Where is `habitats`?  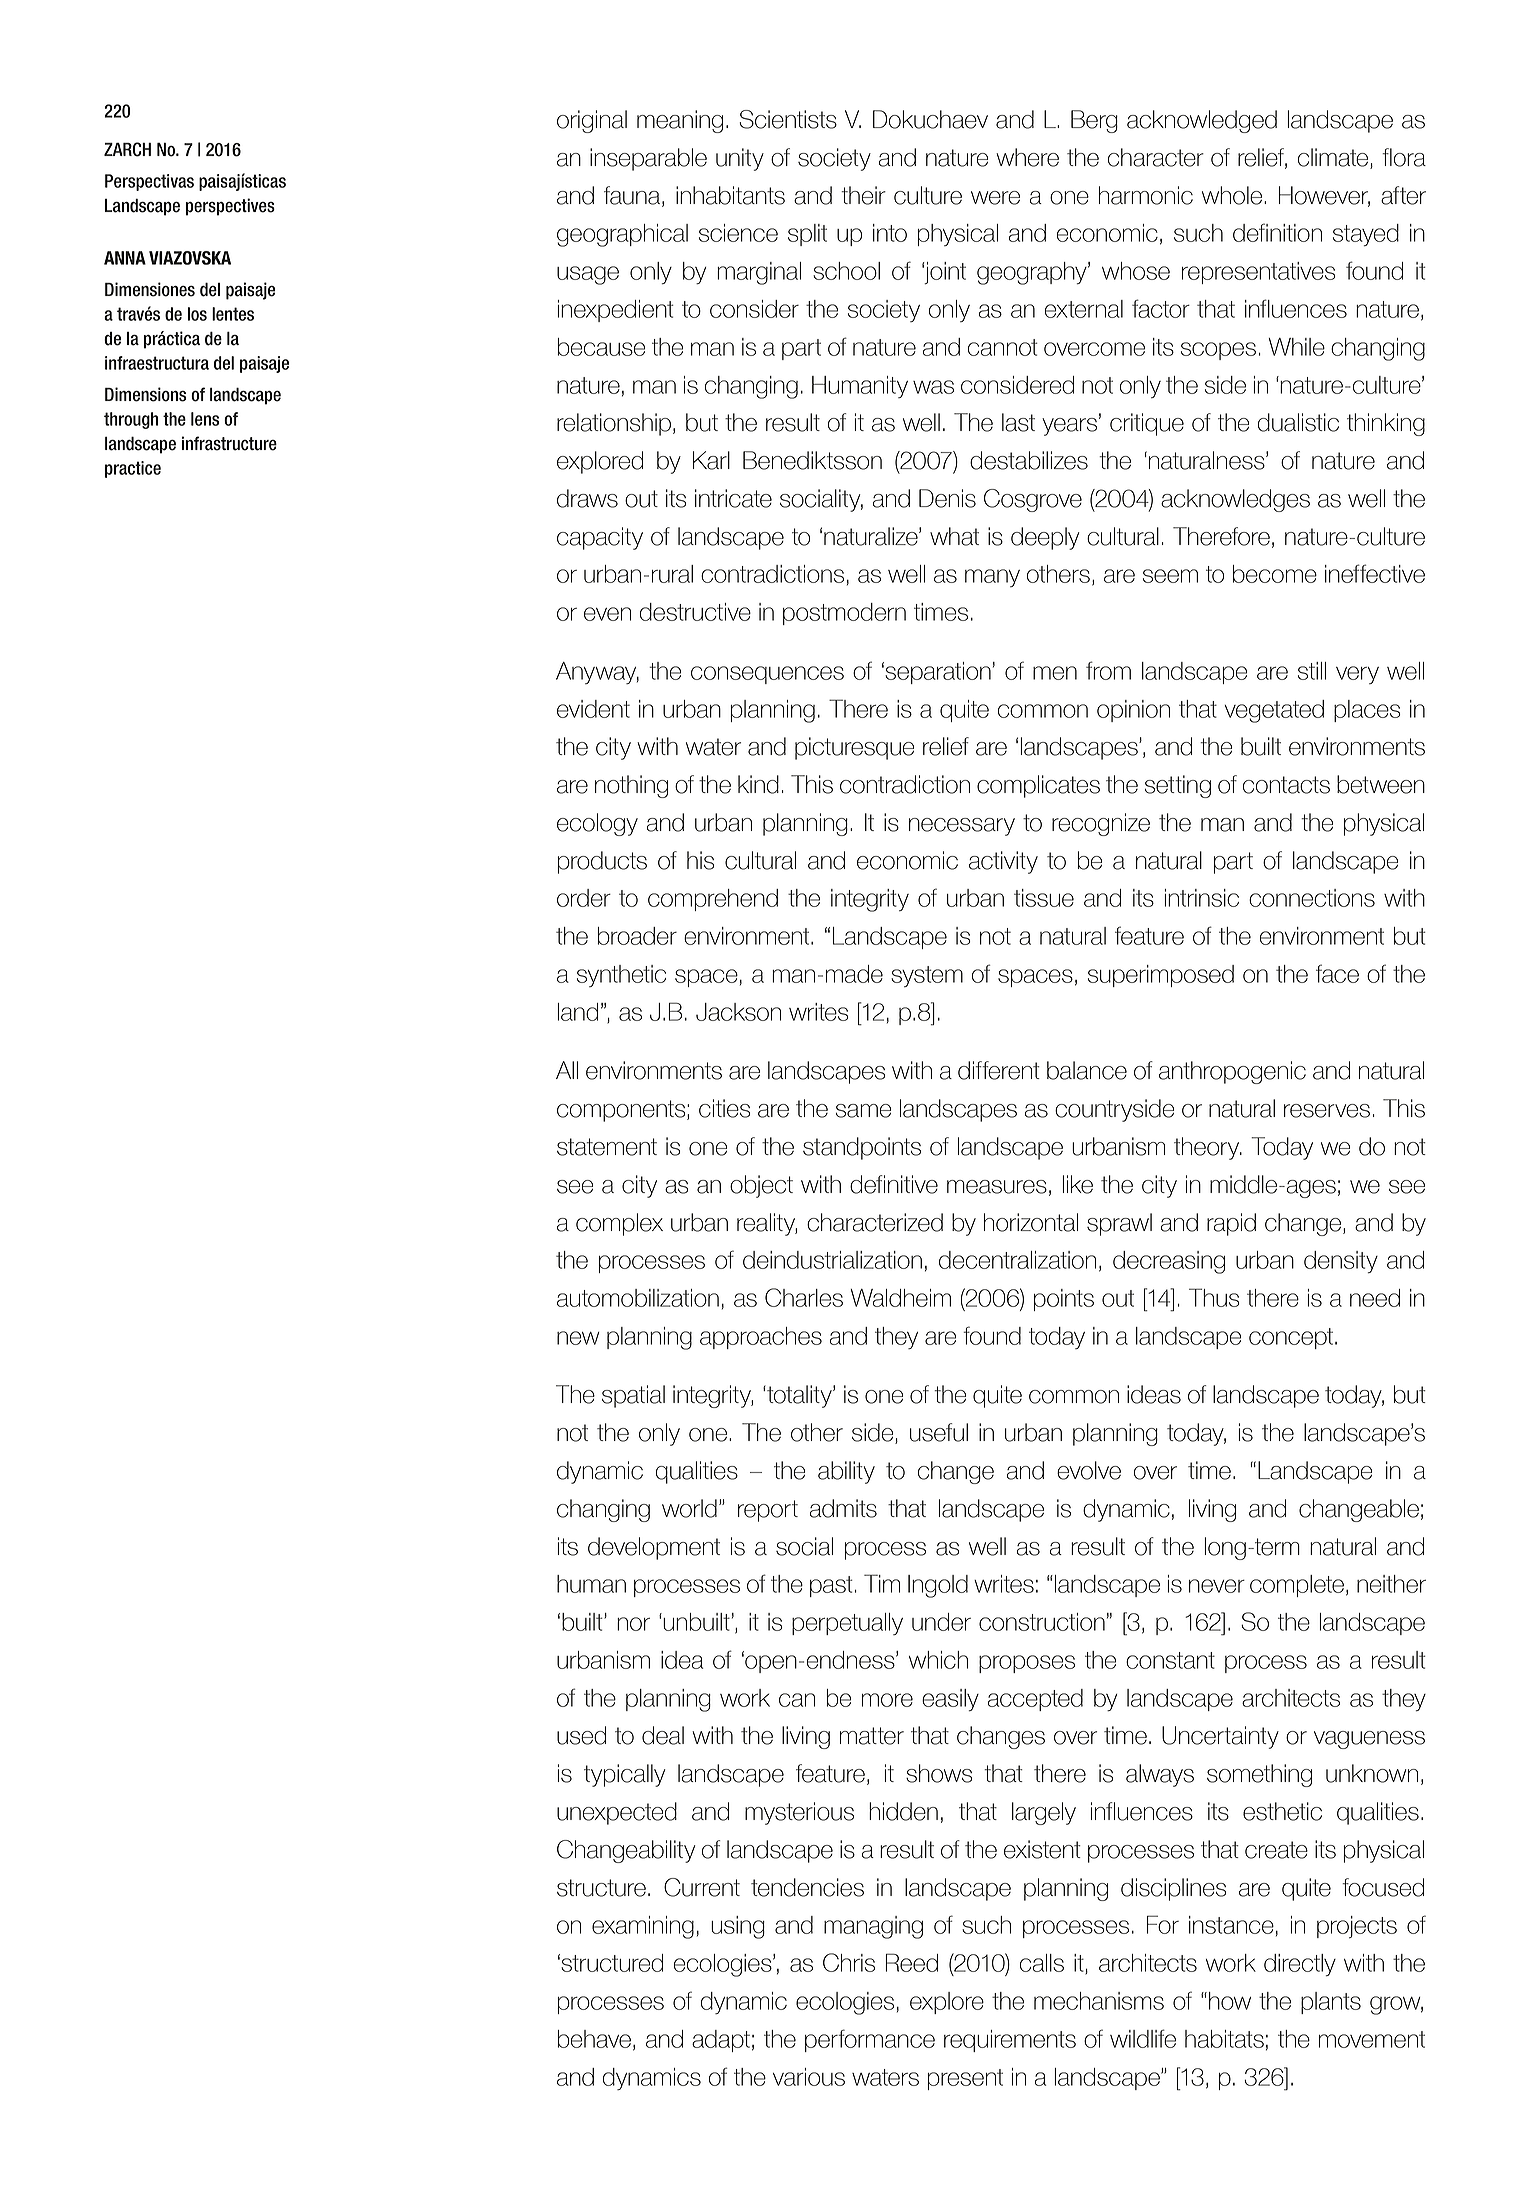 habitats is located at coordinates (1224, 2039).
